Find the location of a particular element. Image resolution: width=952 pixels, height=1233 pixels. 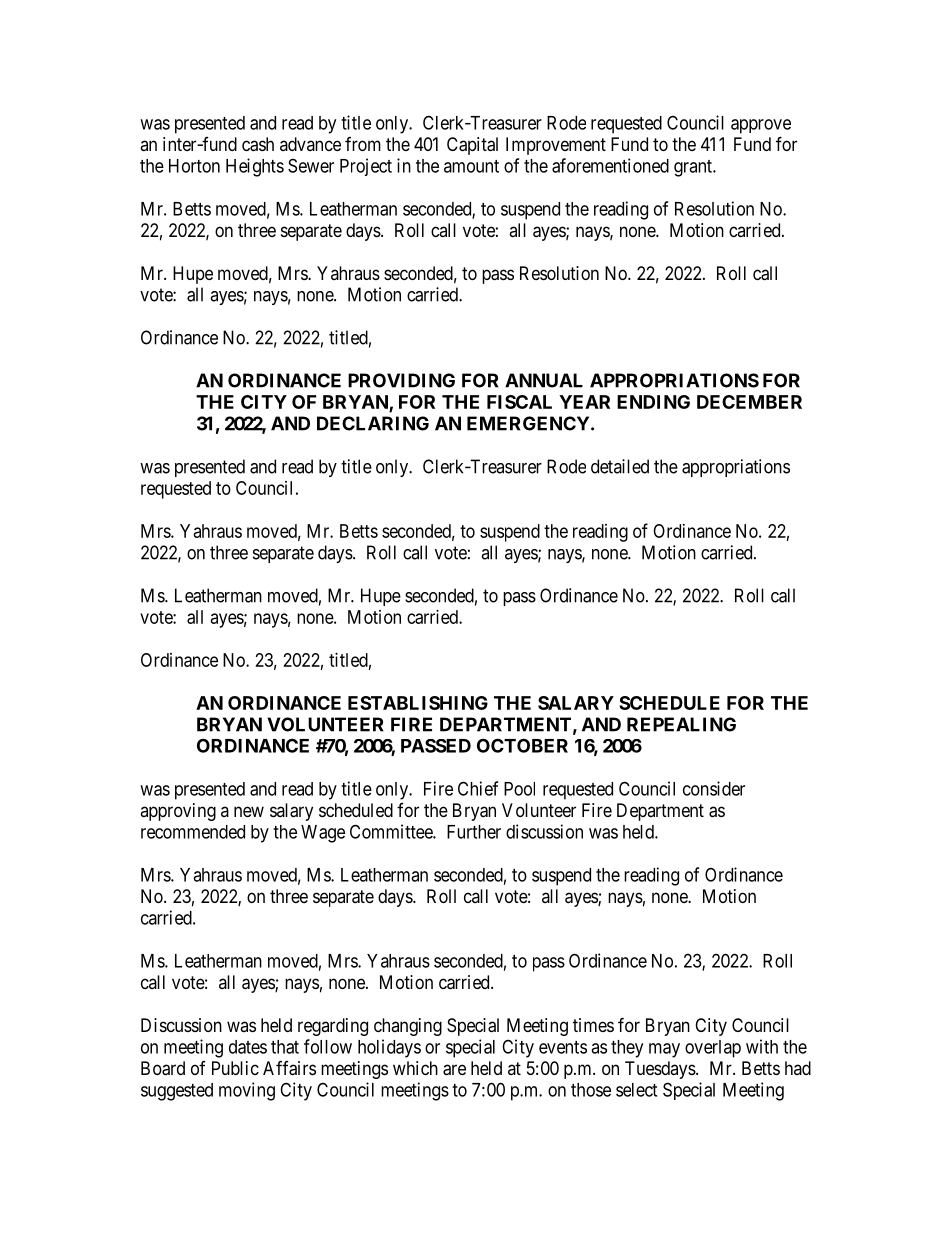

Public is located at coordinates (235, 1068).
